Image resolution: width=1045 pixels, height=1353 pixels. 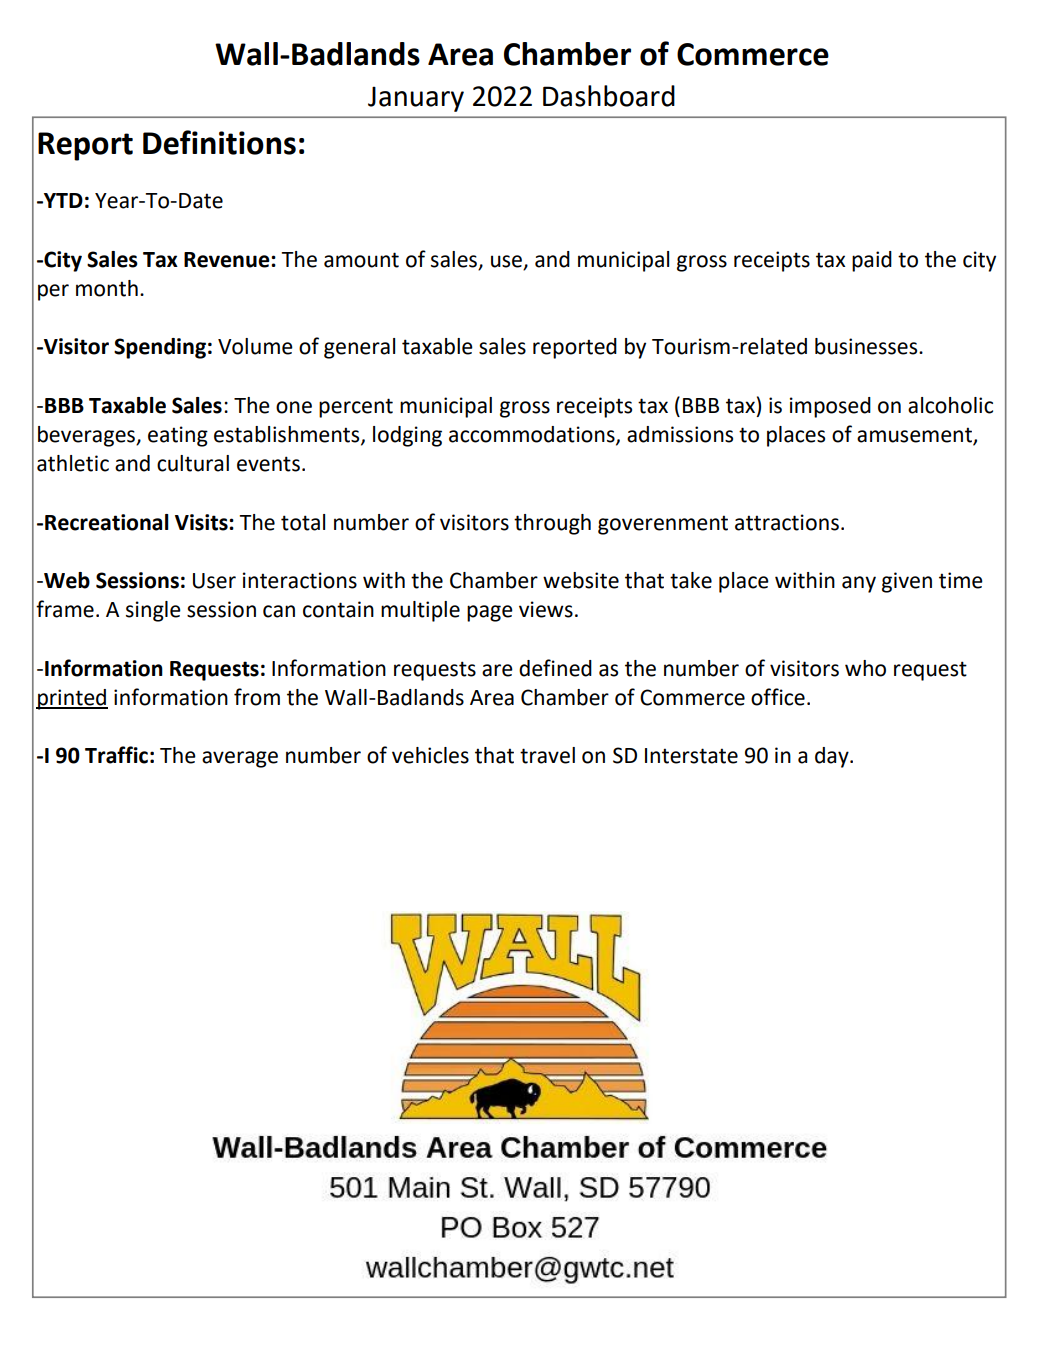 I want to click on Dashboard, so click(x=609, y=96).
